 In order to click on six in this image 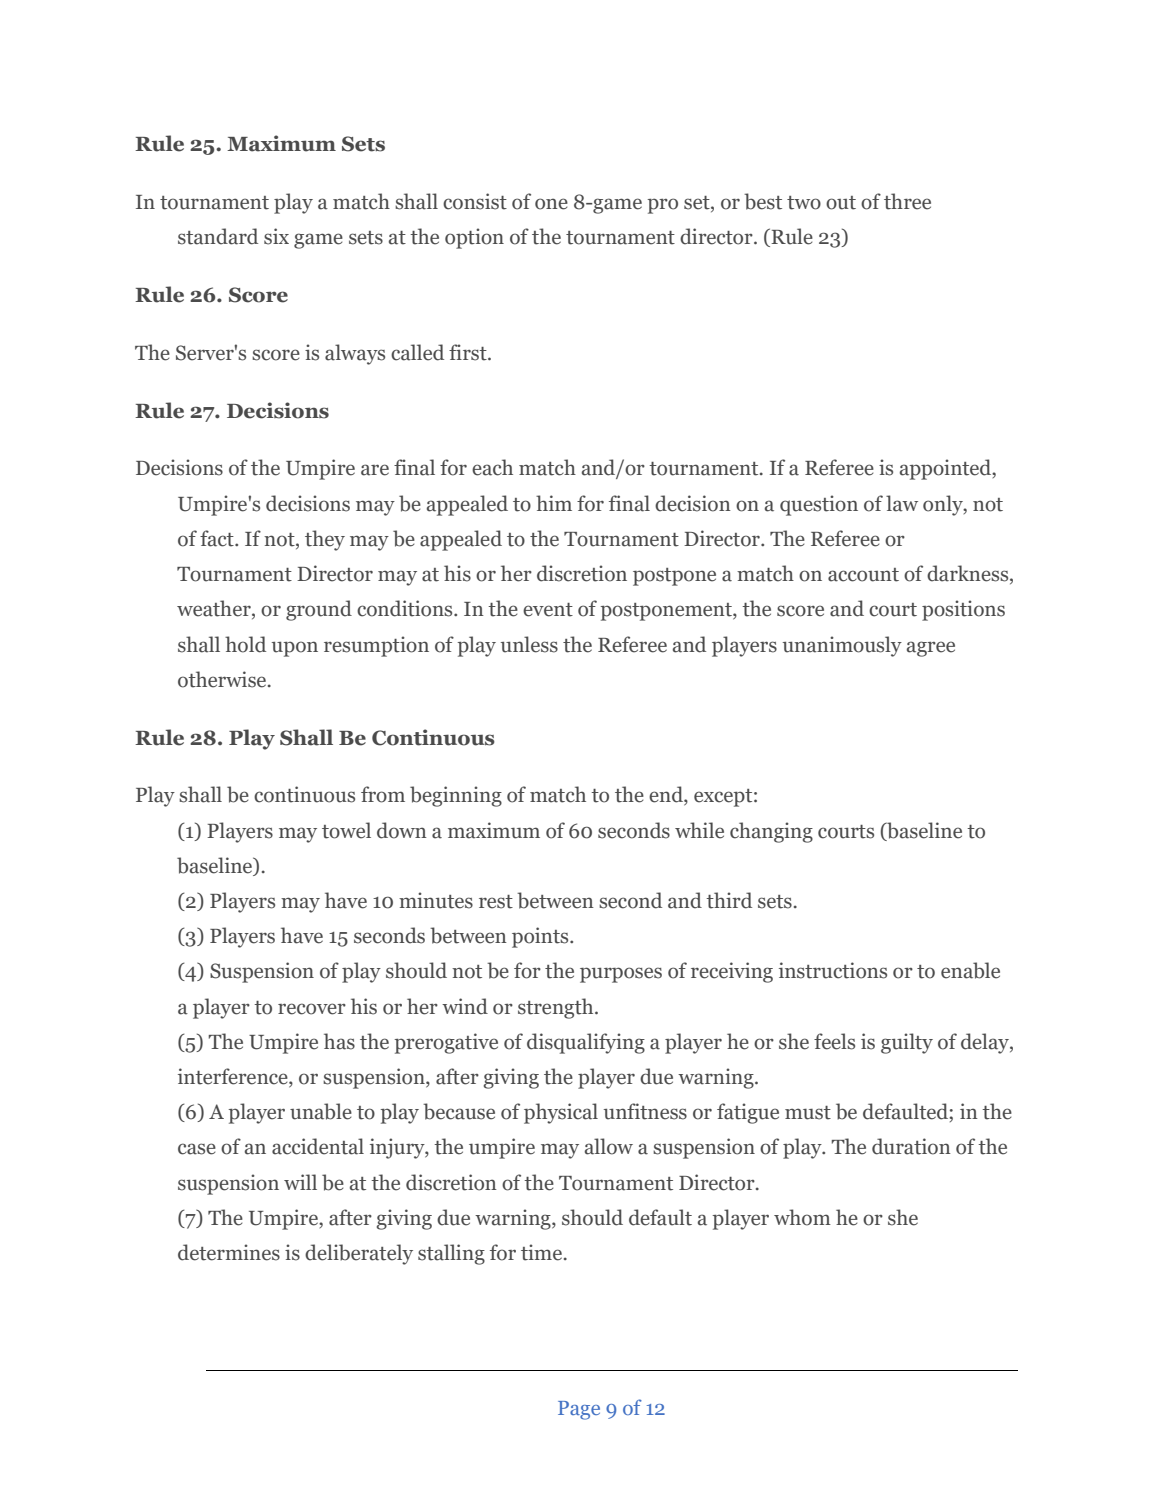, I will do `click(276, 236)`.
